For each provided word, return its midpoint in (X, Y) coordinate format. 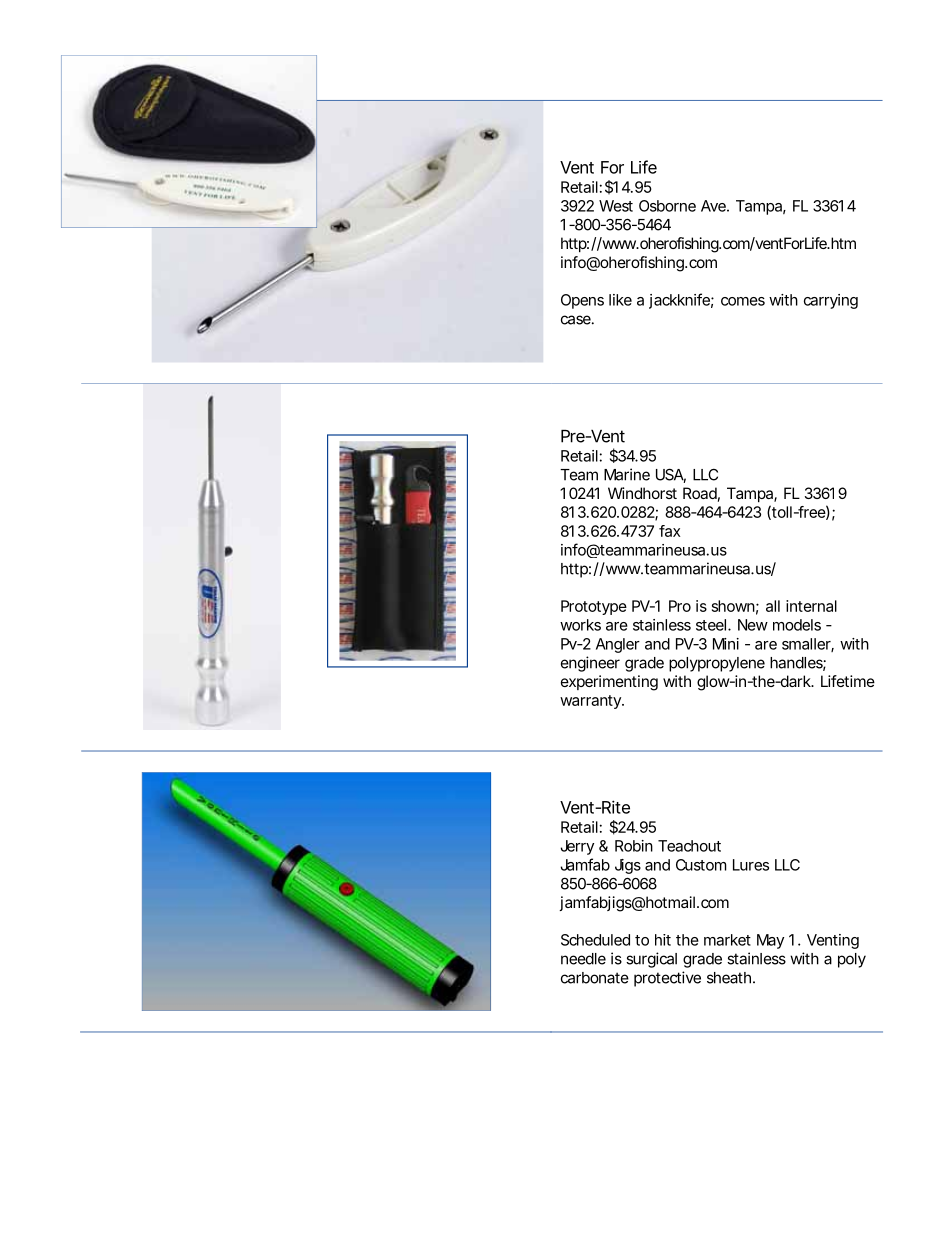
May (770, 941)
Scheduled (595, 940)
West (616, 206)
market (727, 940)
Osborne (667, 206)
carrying (831, 301)
